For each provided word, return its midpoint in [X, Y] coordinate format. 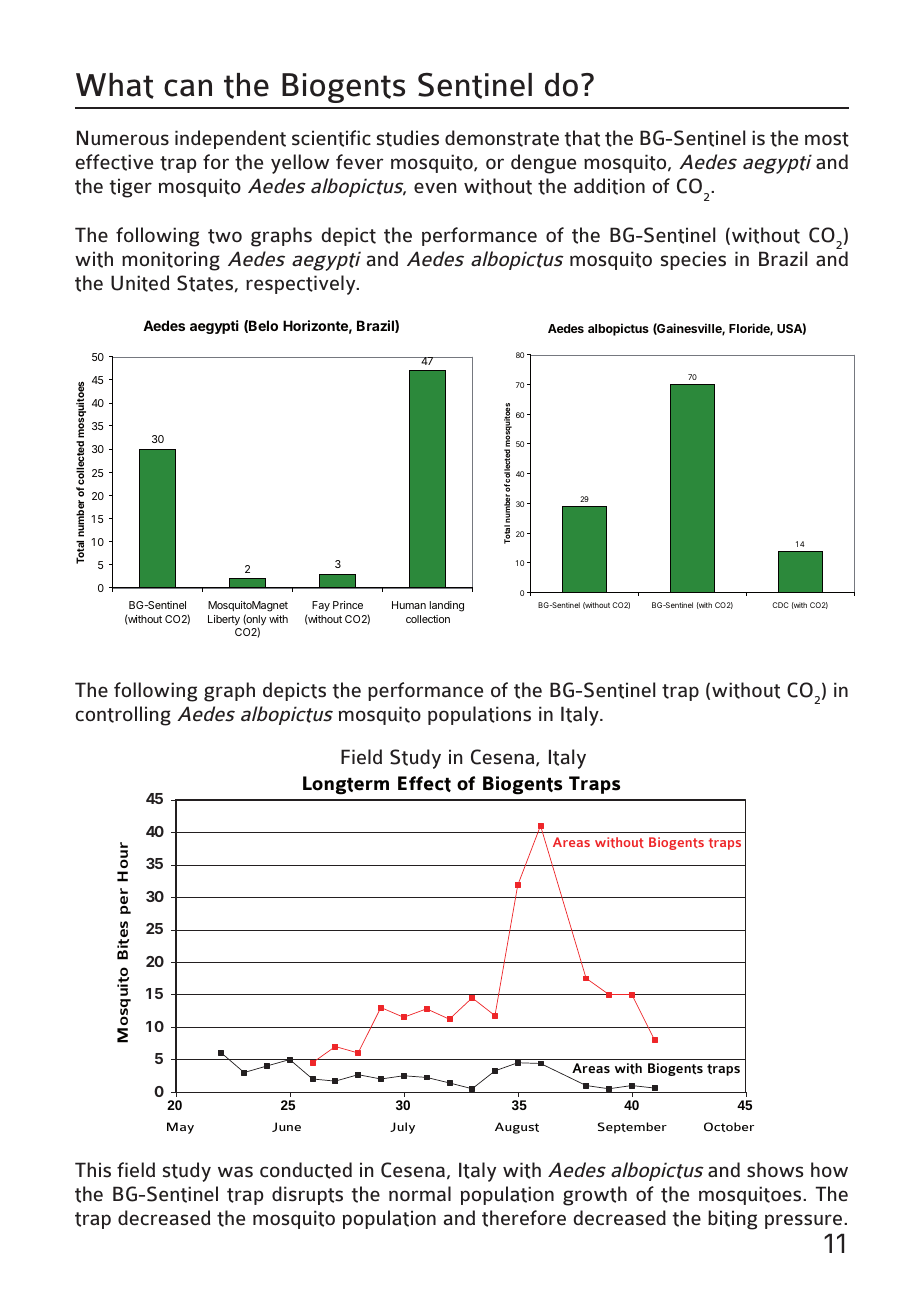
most [827, 139]
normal [420, 1194]
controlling [123, 716]
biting [732, 1220]
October [729, 1127]
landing [447, 606]
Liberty [224, 620]
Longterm [346, 785]
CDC [780, 605]
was [235, 1172]
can [188, 88]
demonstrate [502, 138]
